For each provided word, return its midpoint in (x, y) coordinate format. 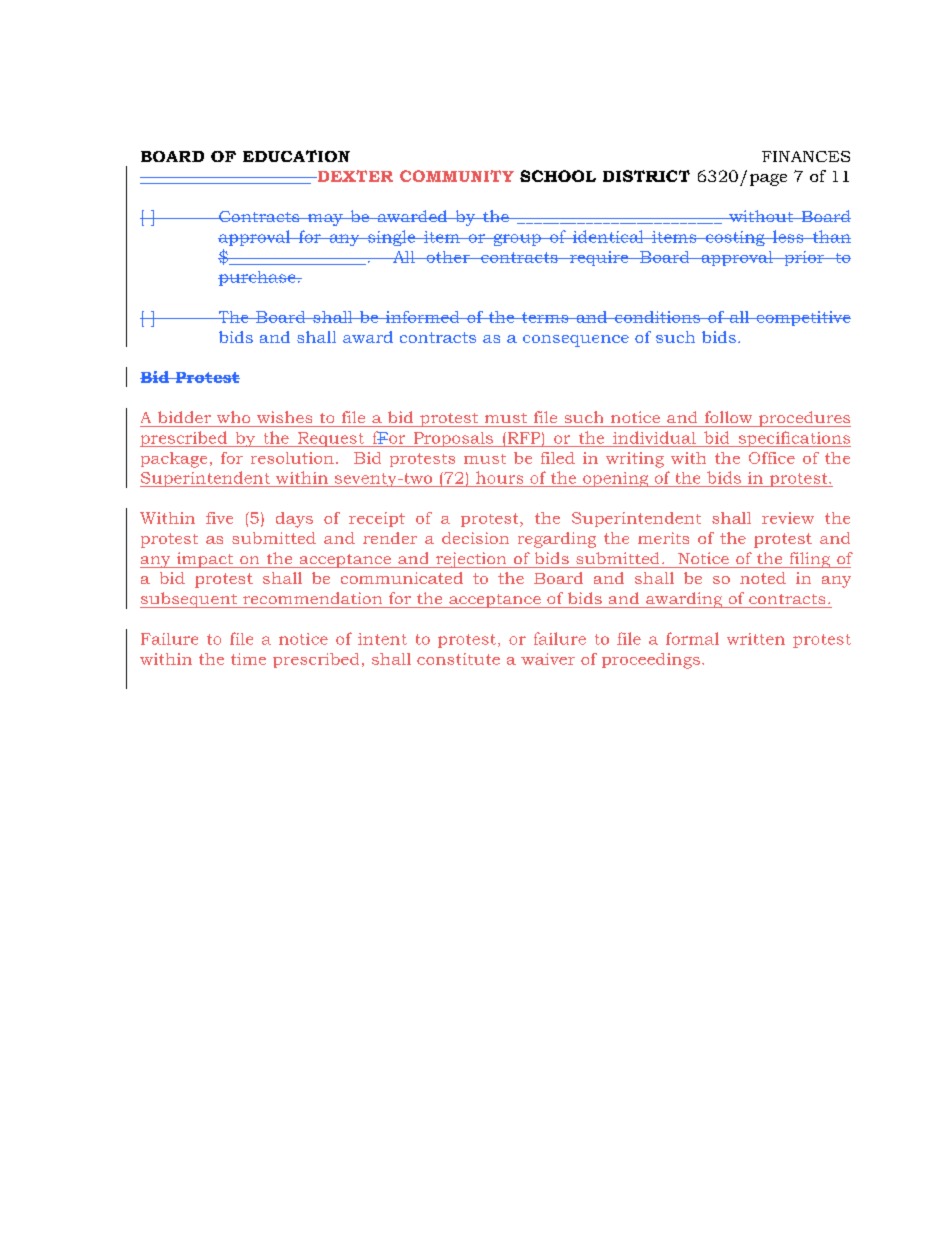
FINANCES (806, 156)
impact (205, 560)
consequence (576, 341)
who (233, 417)
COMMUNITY (457, 176)
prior (804, 258)
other (448, 257)
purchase (258, 278)
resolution (292, 458)
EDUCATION (296, 156)
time (248, 659)
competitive (802, 318)
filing (810, 560)
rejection (471, 560)
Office (772, 458)
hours (499, 477)
